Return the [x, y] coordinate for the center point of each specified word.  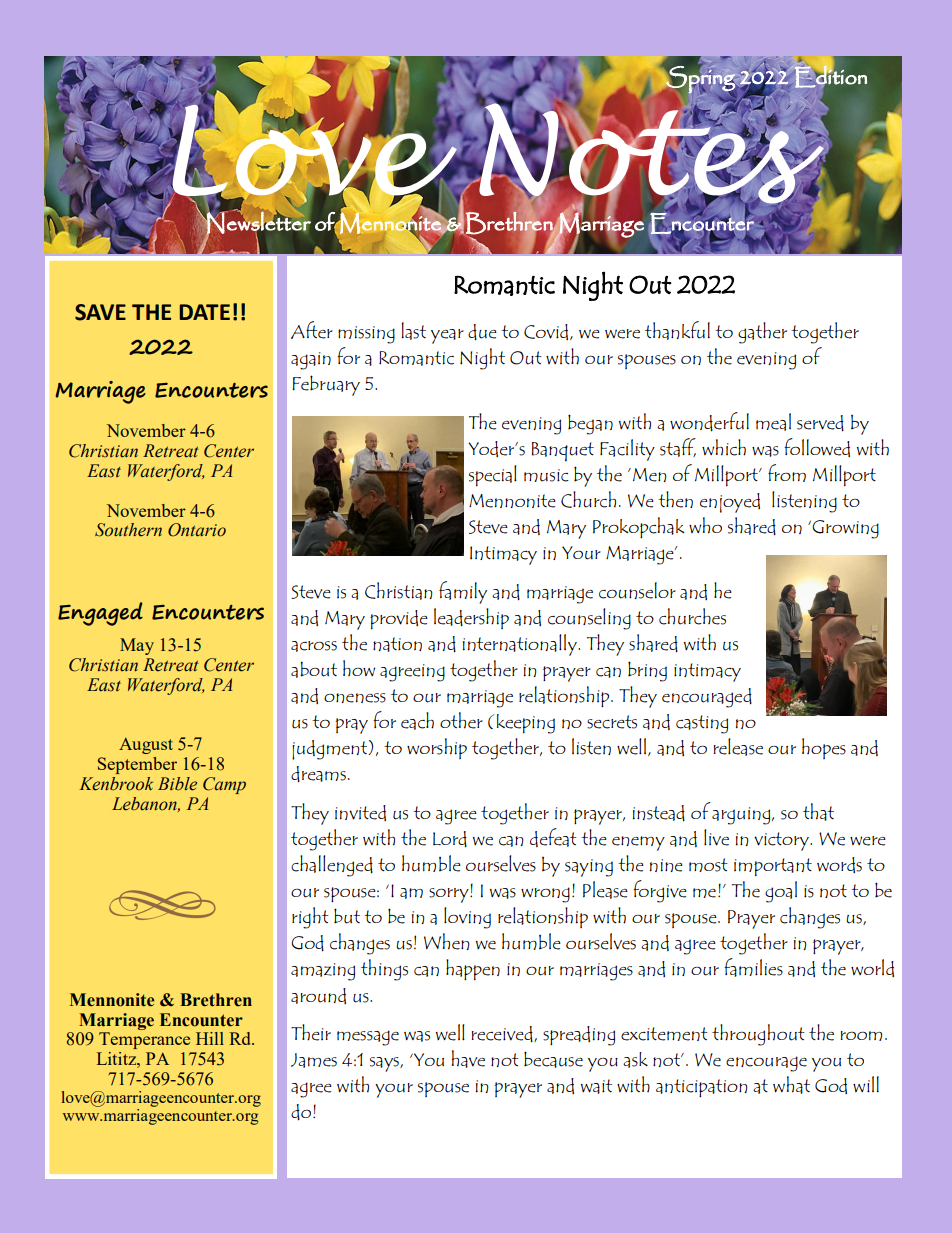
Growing [845, 529]
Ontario [197, 530]
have [468, 1059]
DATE [204, 312]
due [482, 332]
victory [782, 841]
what [791, 1085]
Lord [450, 839]
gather [762, 333]
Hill [210, 1038]
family [463, 592]
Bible [177, 784]
